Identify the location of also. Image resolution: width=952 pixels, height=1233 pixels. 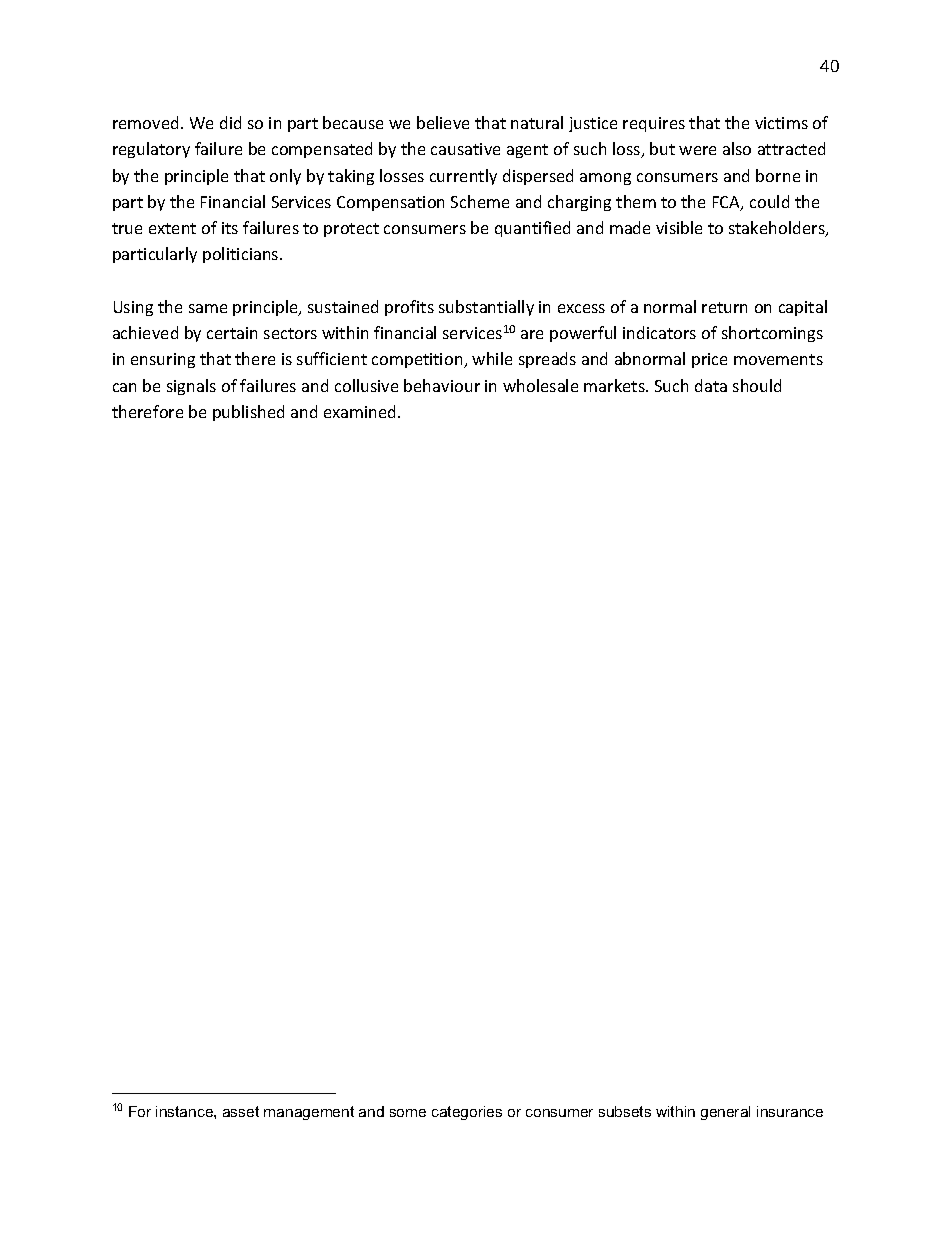
(737, 148).
